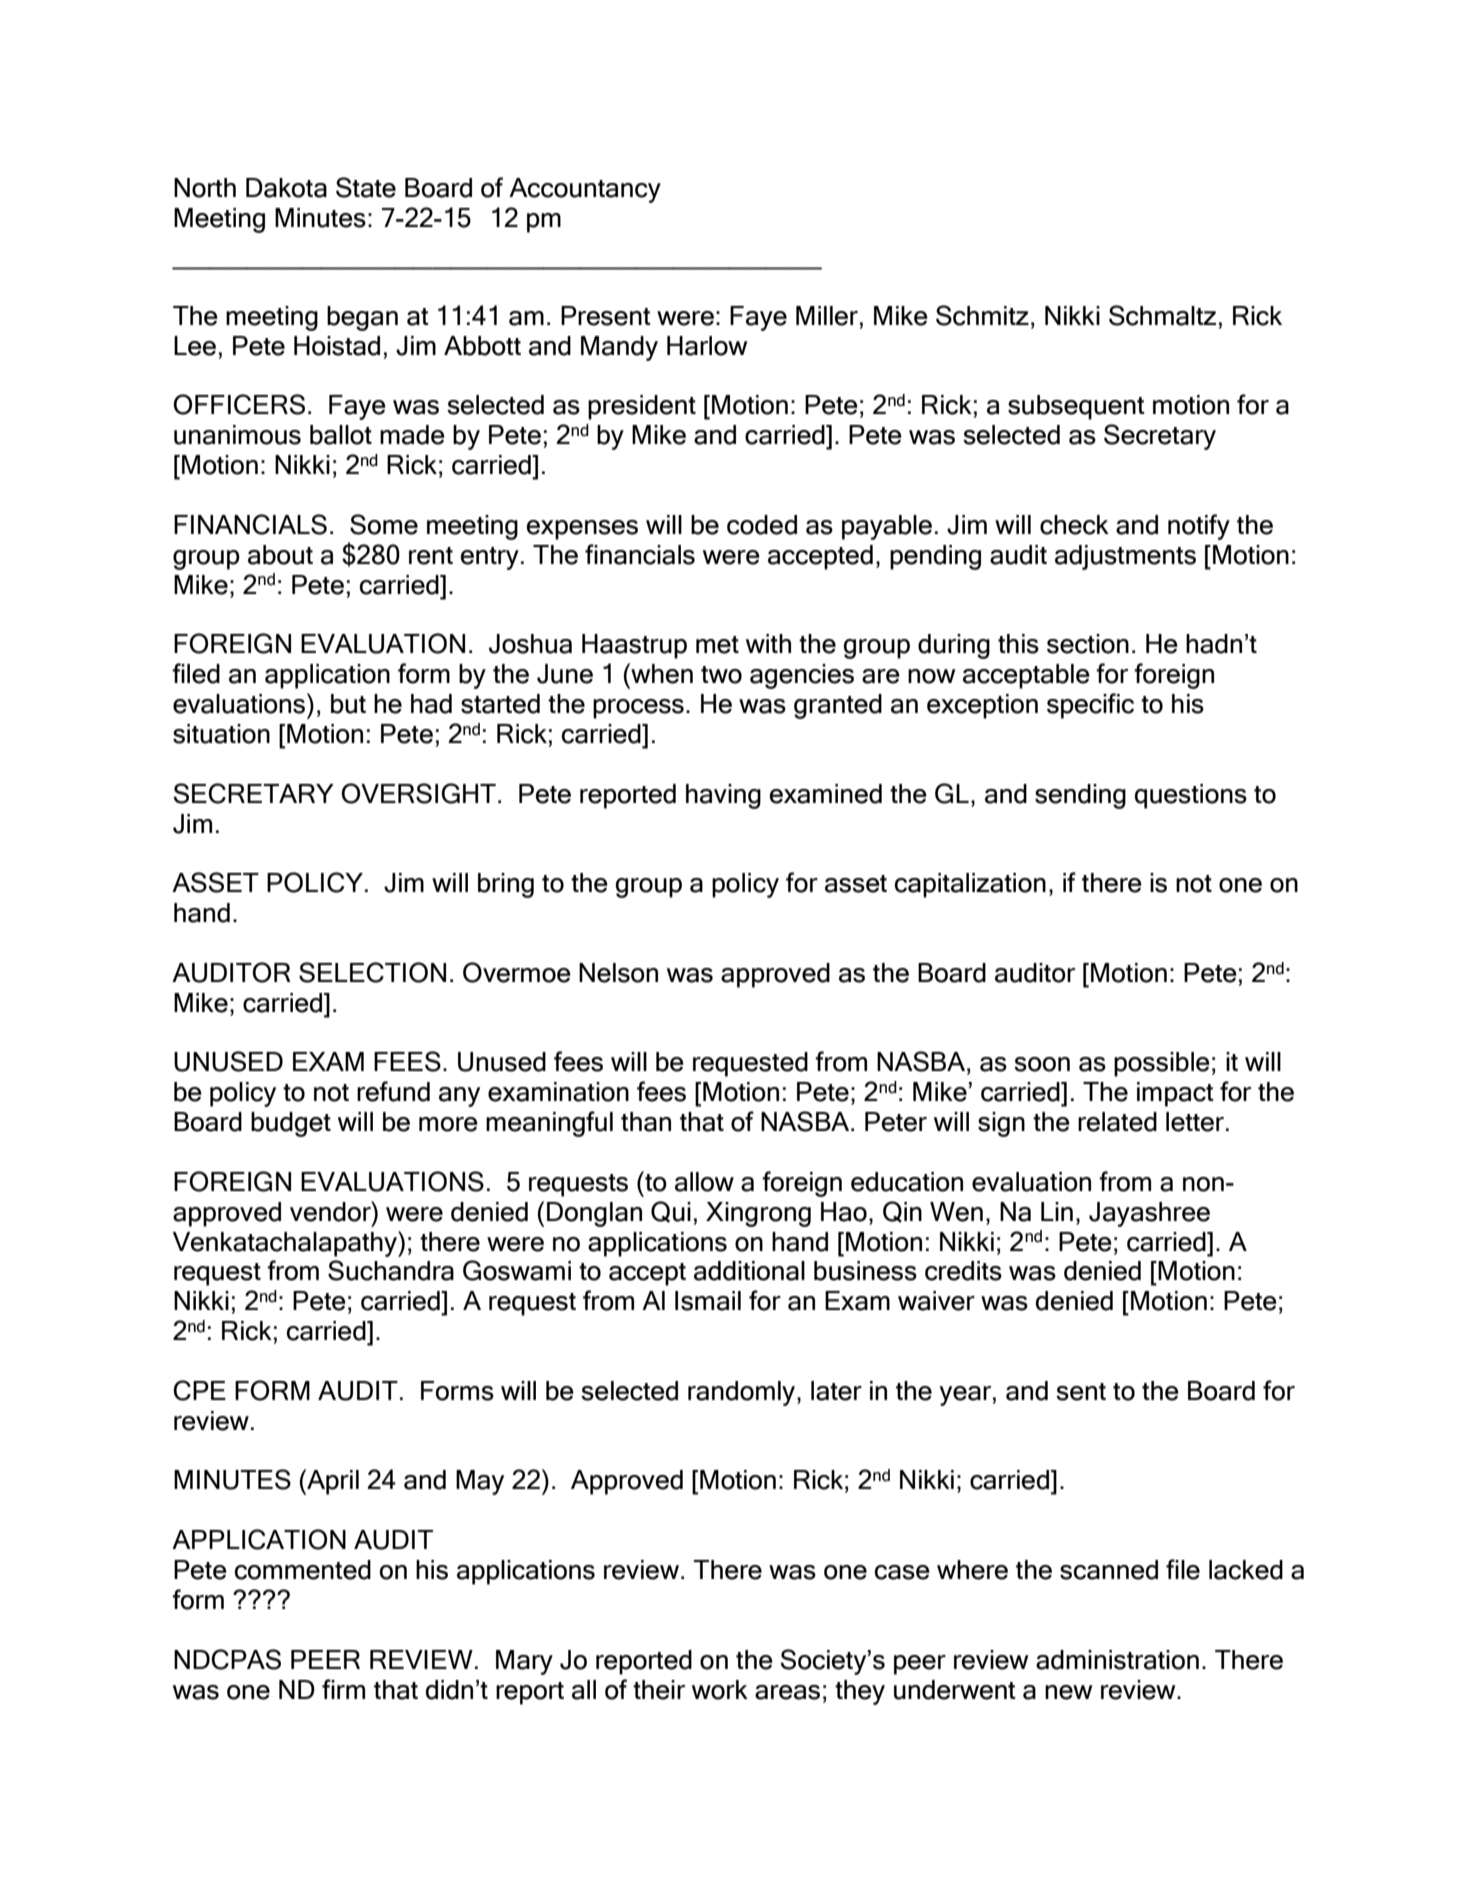 This screenshot has height=1900, width=1468. What do you see at coordinates (585, 190) in the screenshot?
I see `Accountancy` at bounding box center [585, 190].
